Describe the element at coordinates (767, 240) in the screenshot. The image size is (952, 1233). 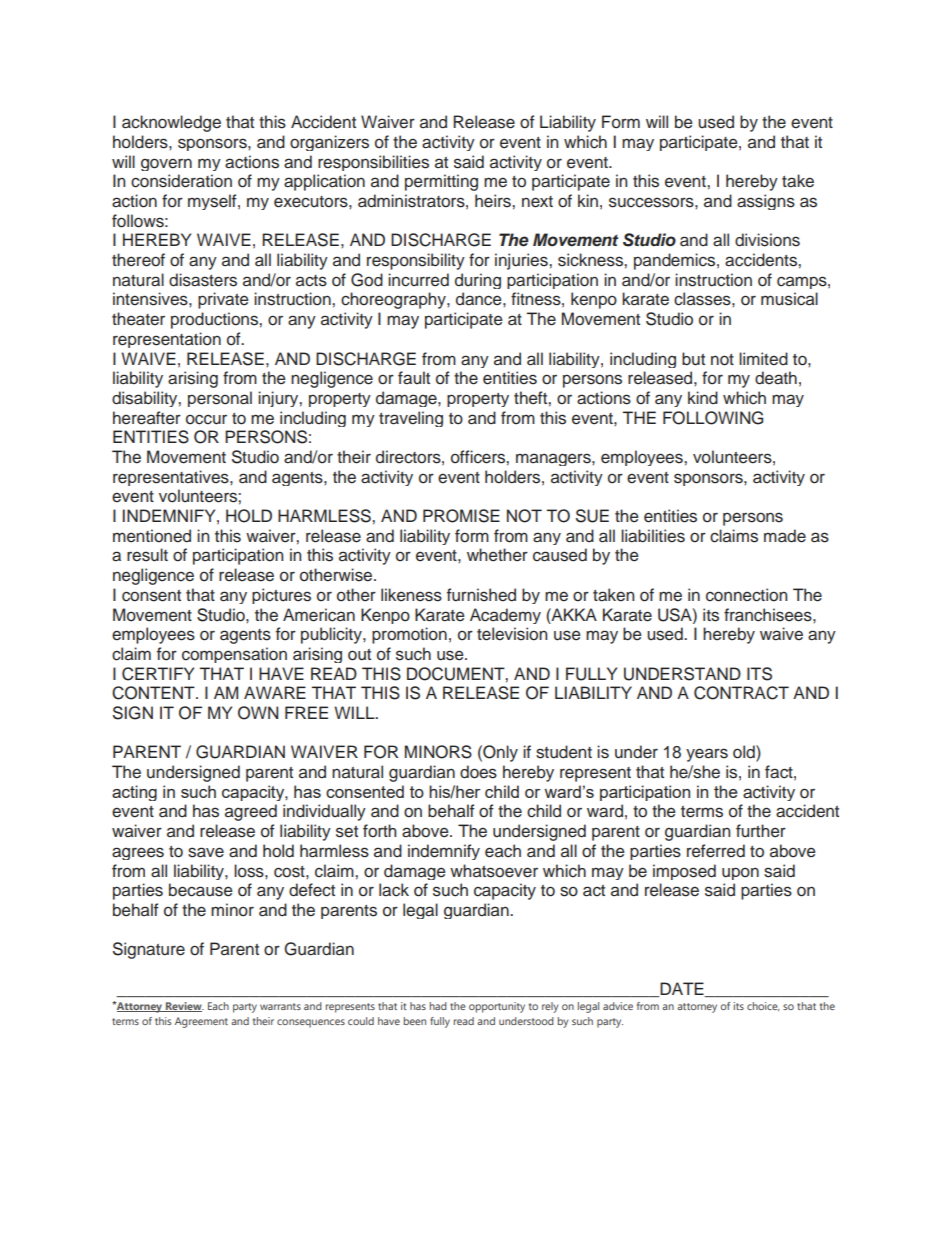
I see `divisions` at that location.
